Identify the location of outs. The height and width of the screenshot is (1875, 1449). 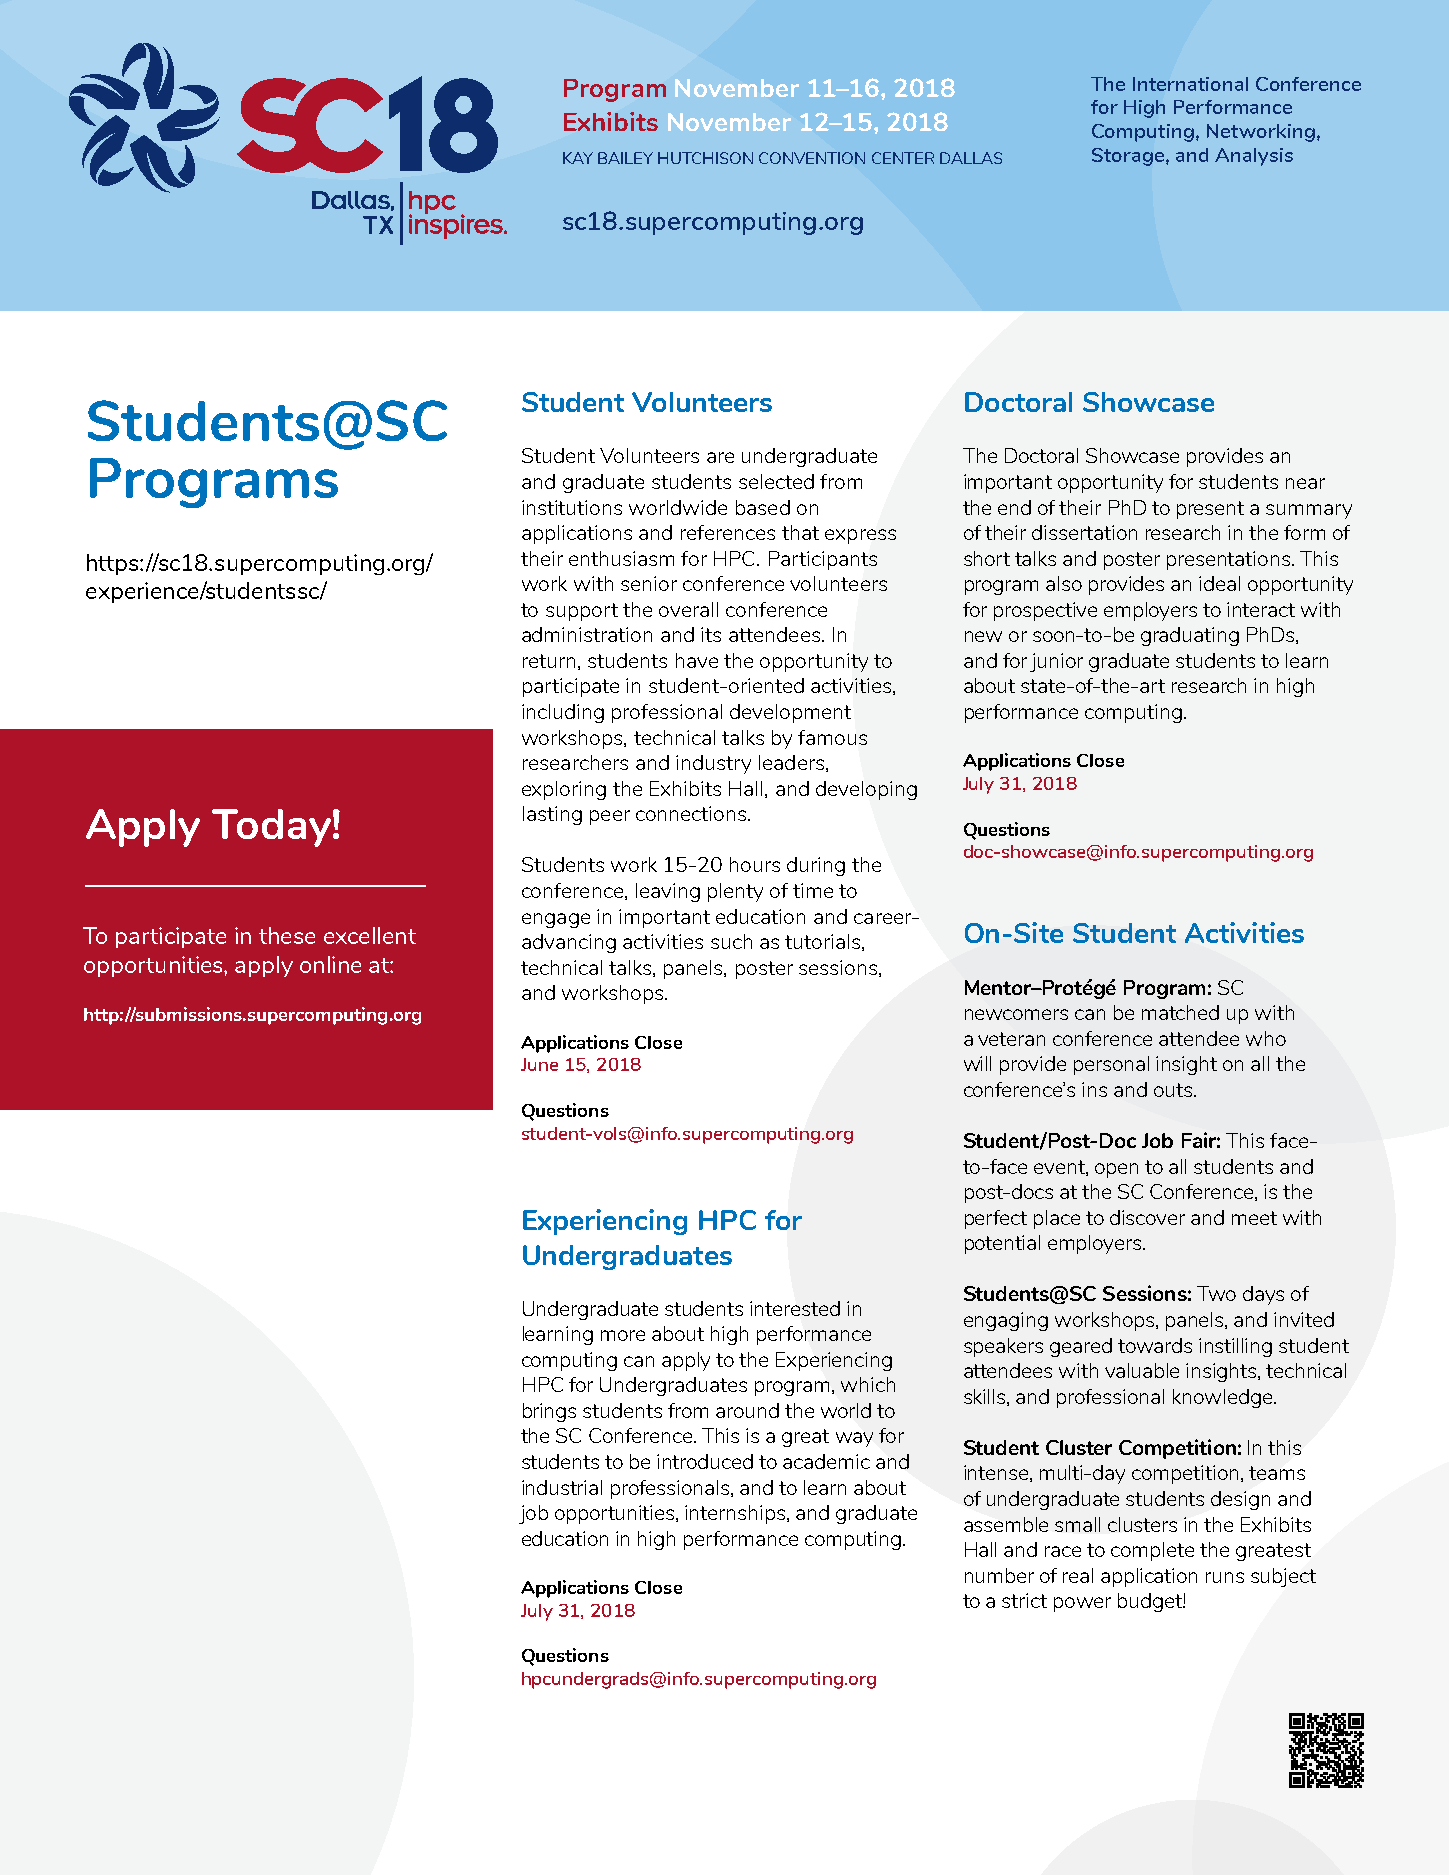
(1174, 1090).
